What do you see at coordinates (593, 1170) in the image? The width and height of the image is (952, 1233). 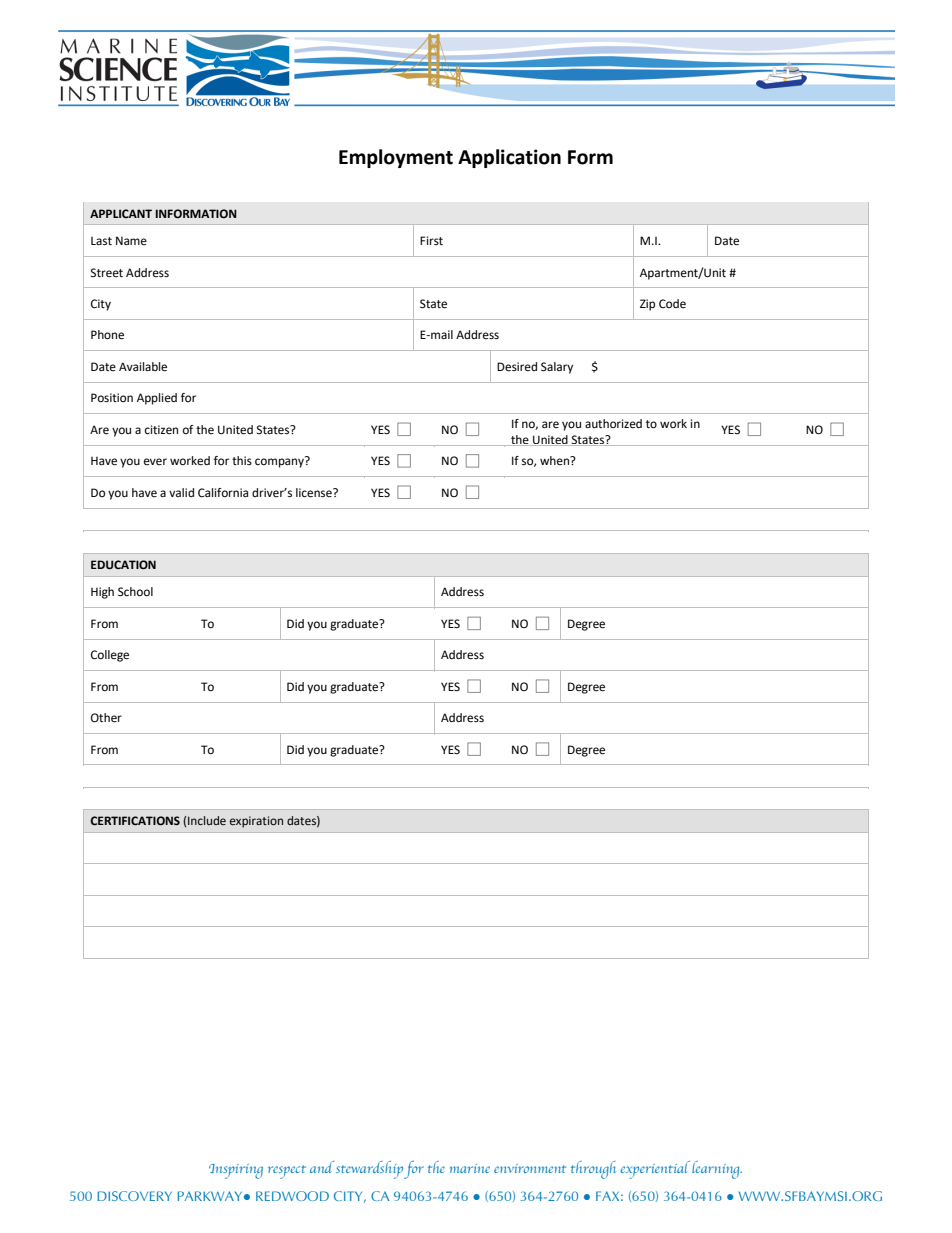 I see `through` at bounding box center [593, 1170].
